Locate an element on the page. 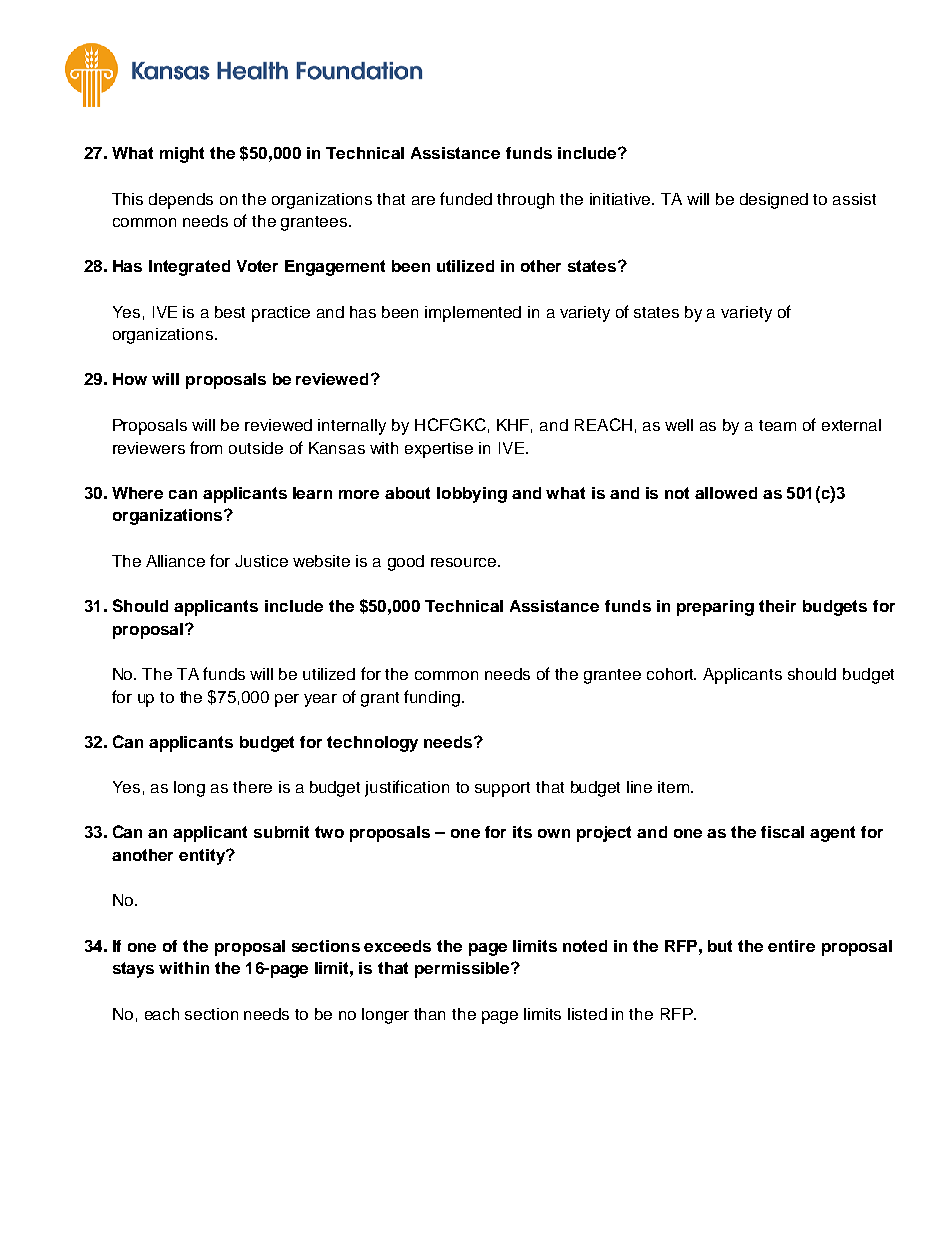 Image resolution: width=952 pixels, height=1233 pixels. their is located at coordinates (777, 606).
